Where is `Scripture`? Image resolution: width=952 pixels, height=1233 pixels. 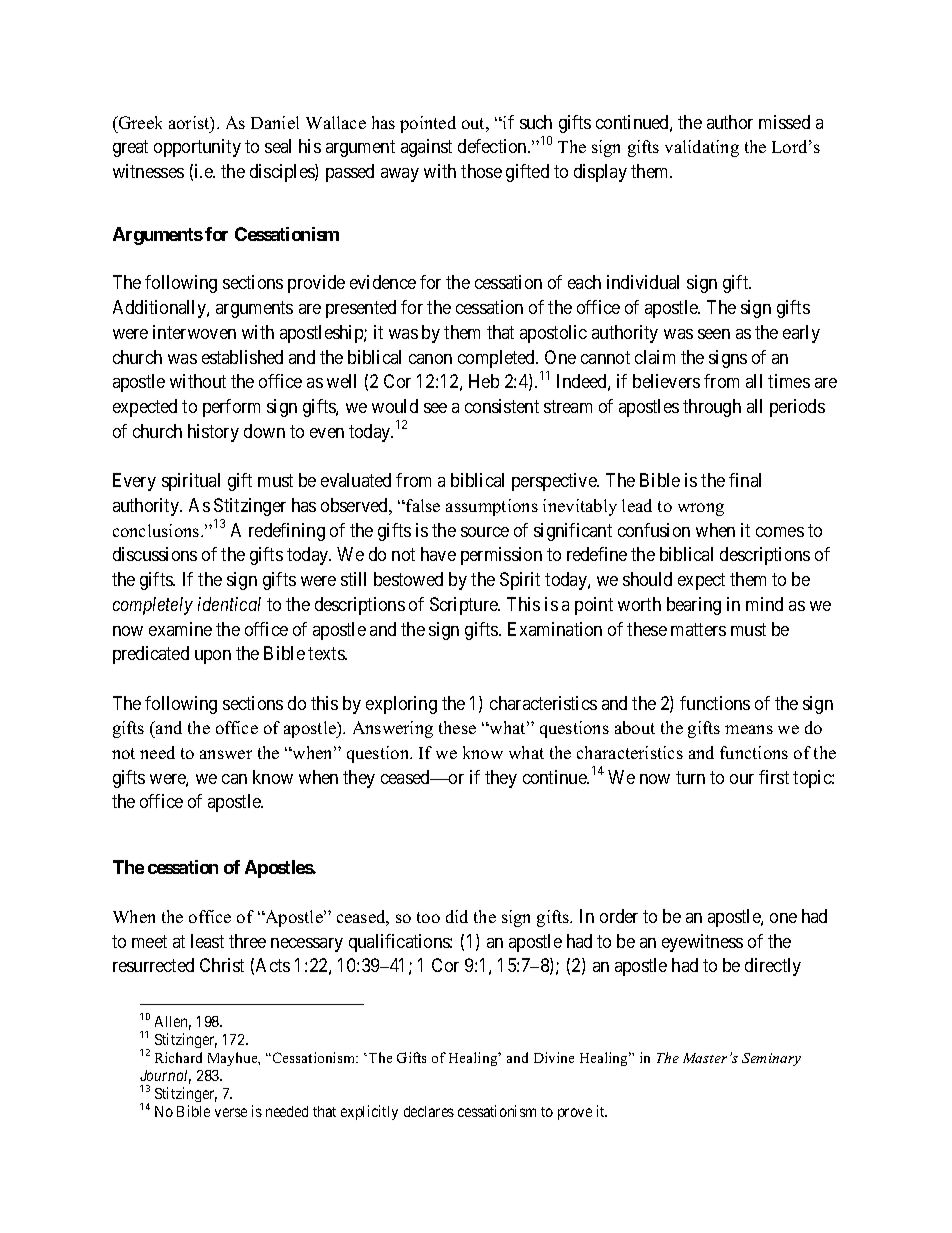
Scripture is located at coordinates (465, 606).
